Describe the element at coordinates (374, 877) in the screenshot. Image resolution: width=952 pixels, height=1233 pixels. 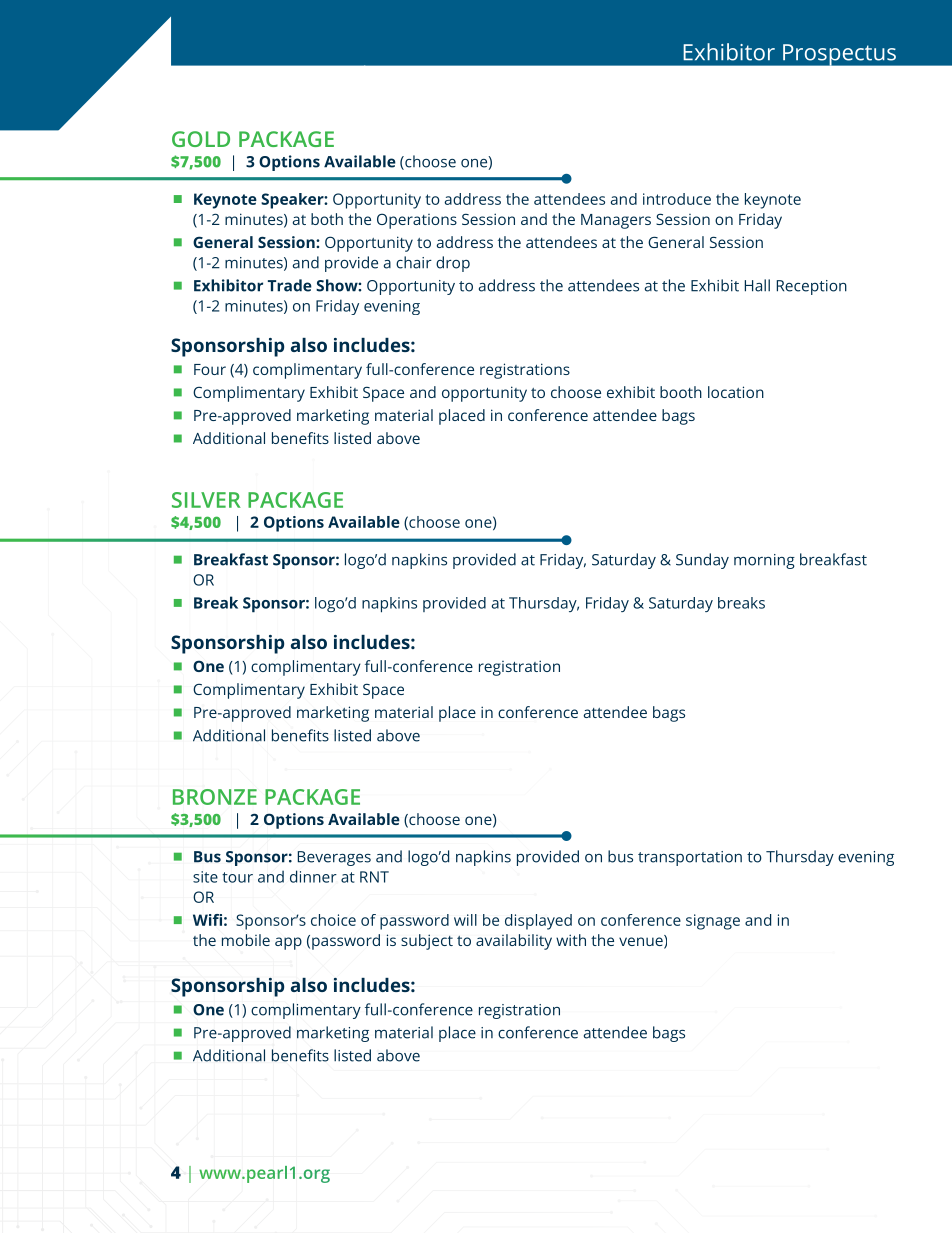
I see `RNT` at that location.
